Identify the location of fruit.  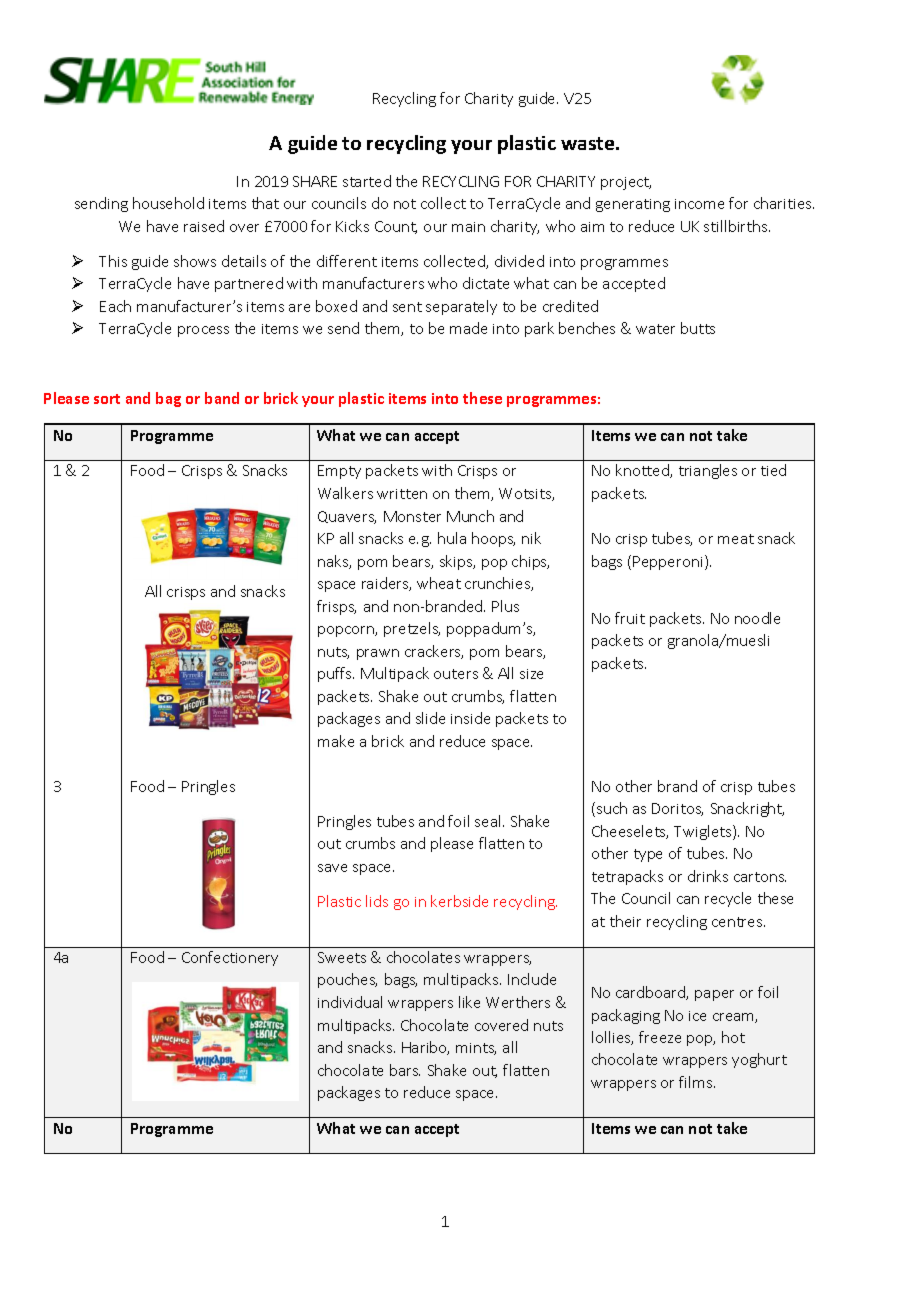
(630, 618).
